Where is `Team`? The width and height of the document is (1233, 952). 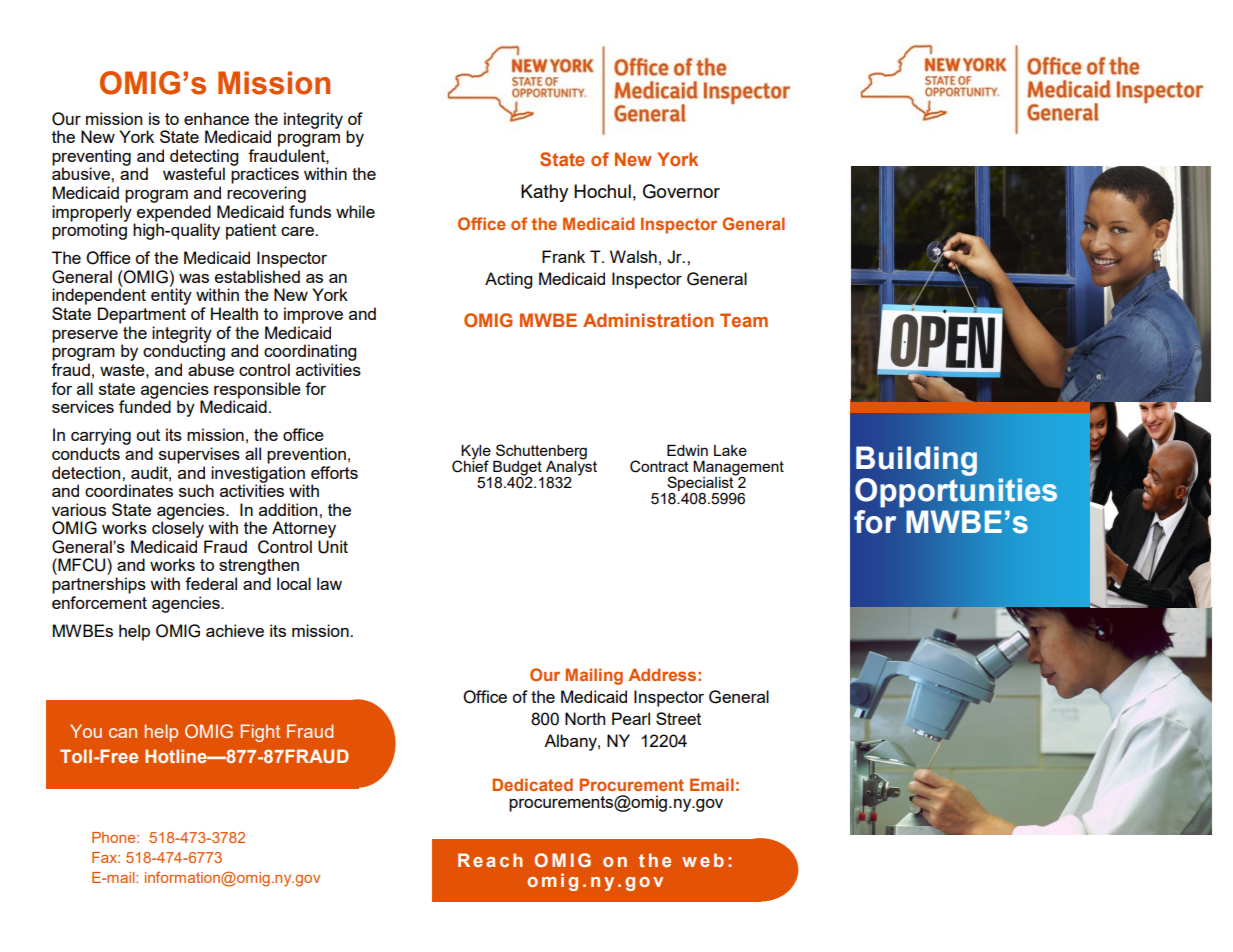
Team is located at coordinates (744, 320).
